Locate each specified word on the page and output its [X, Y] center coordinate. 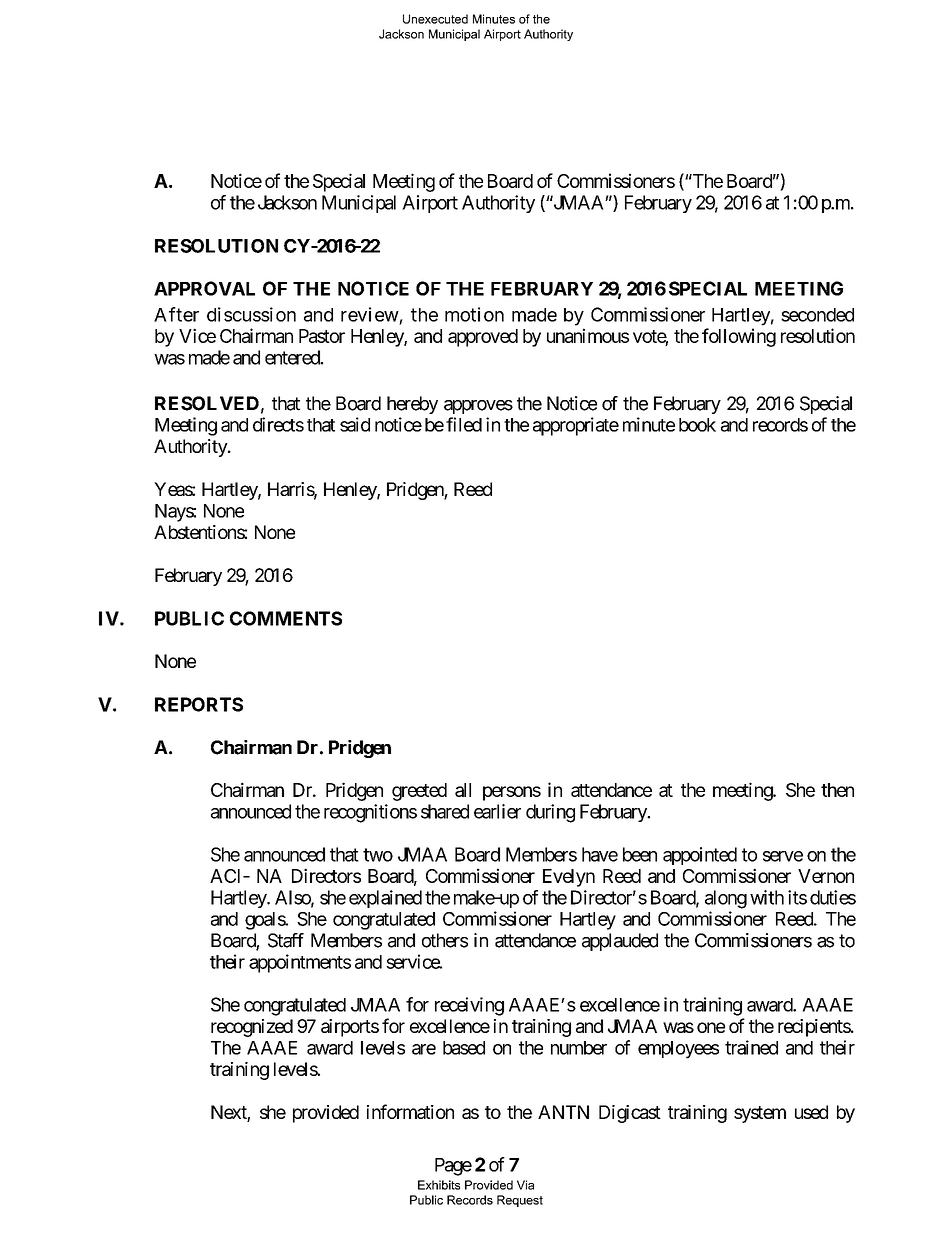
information [410, 1111]
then [837, 790]
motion [474, 314]
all [463, 790]
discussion [251, 314]
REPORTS [199, 704]
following [739, 337]
